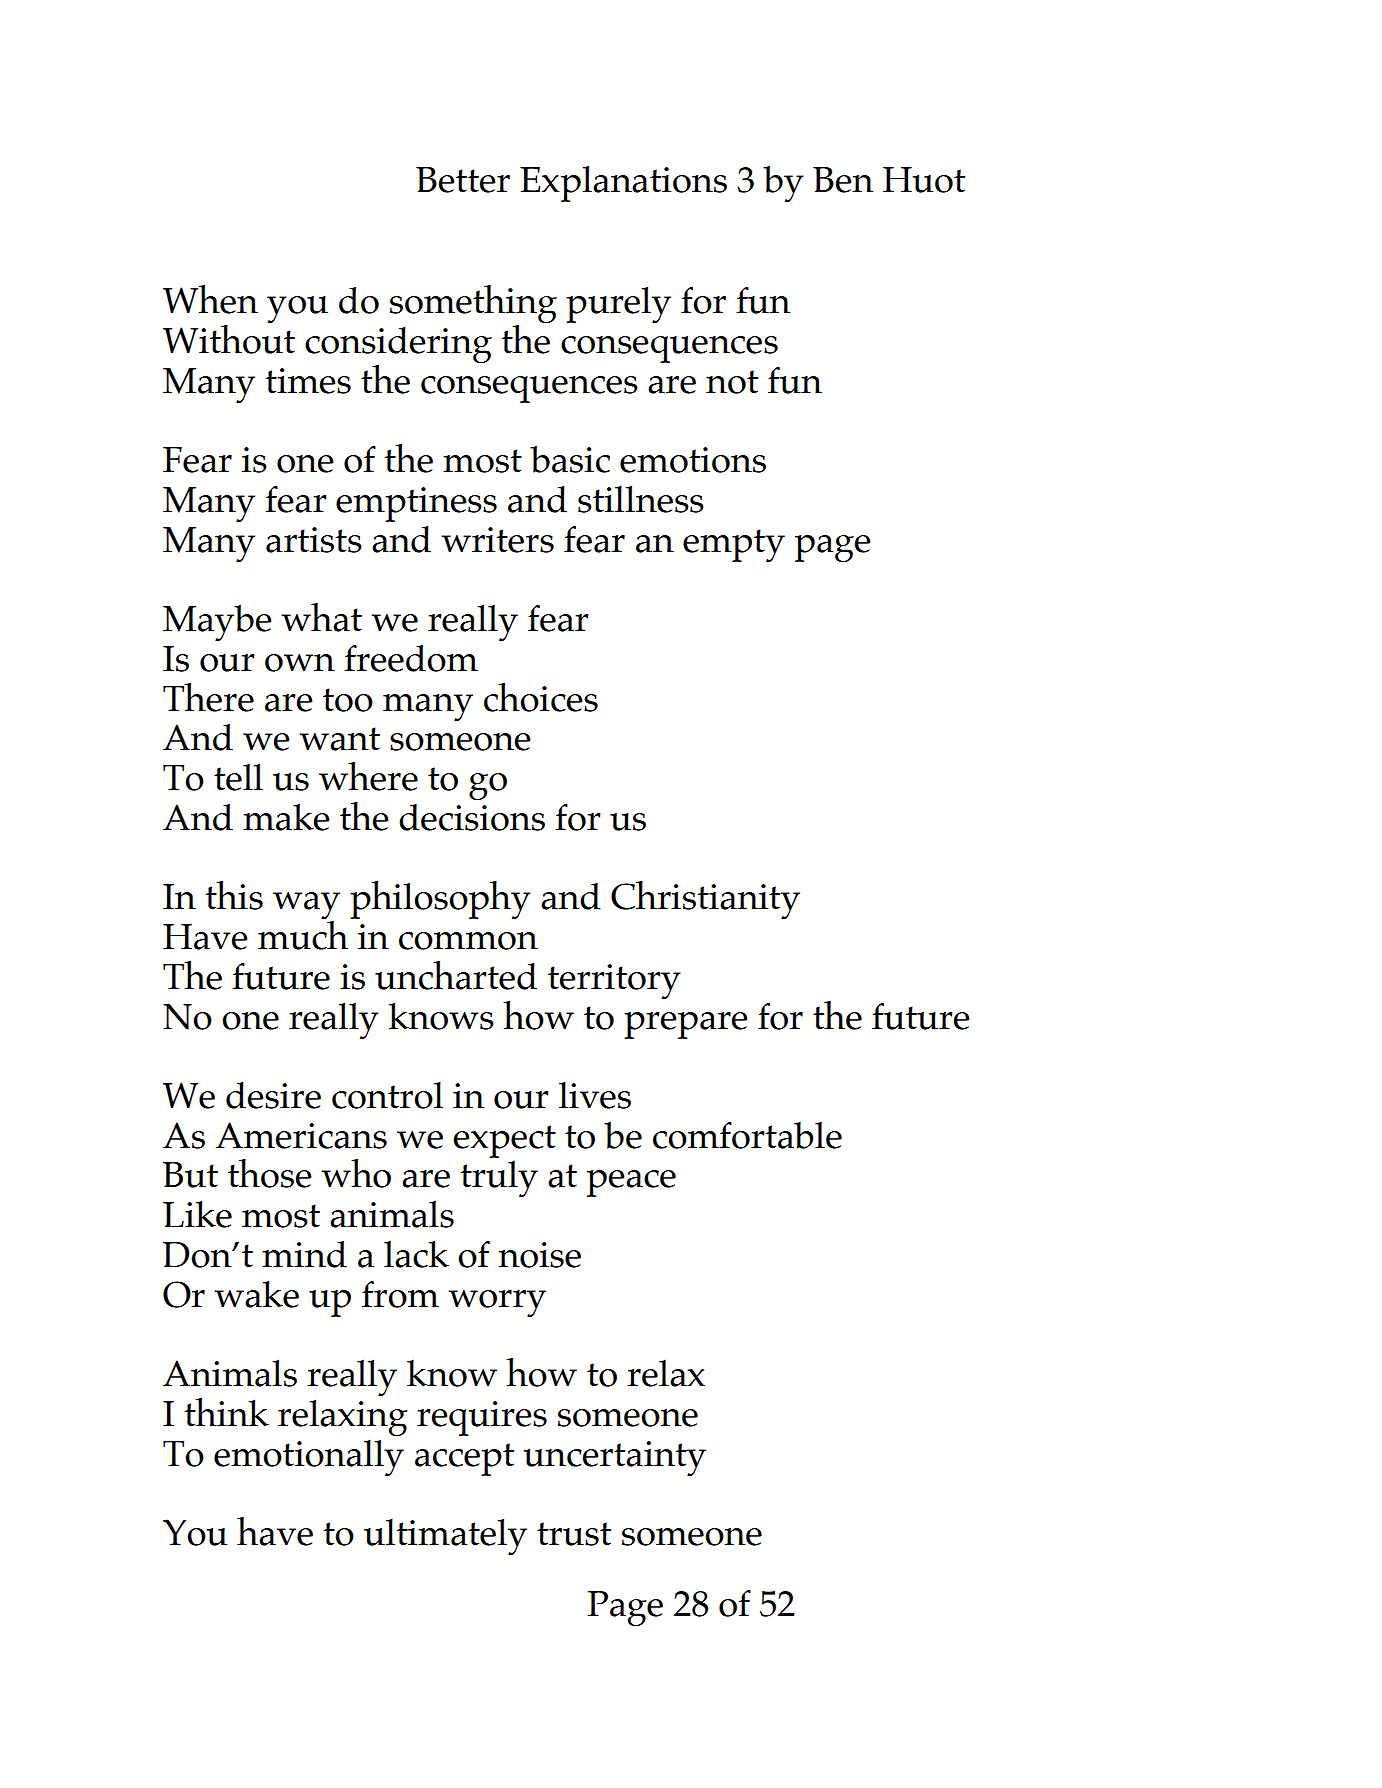 Image resolution: width=1382 pixels, height=1788 pixels. Describe the element at coordinates (309, 1457) in the page. I see `emotionally` at that location.
